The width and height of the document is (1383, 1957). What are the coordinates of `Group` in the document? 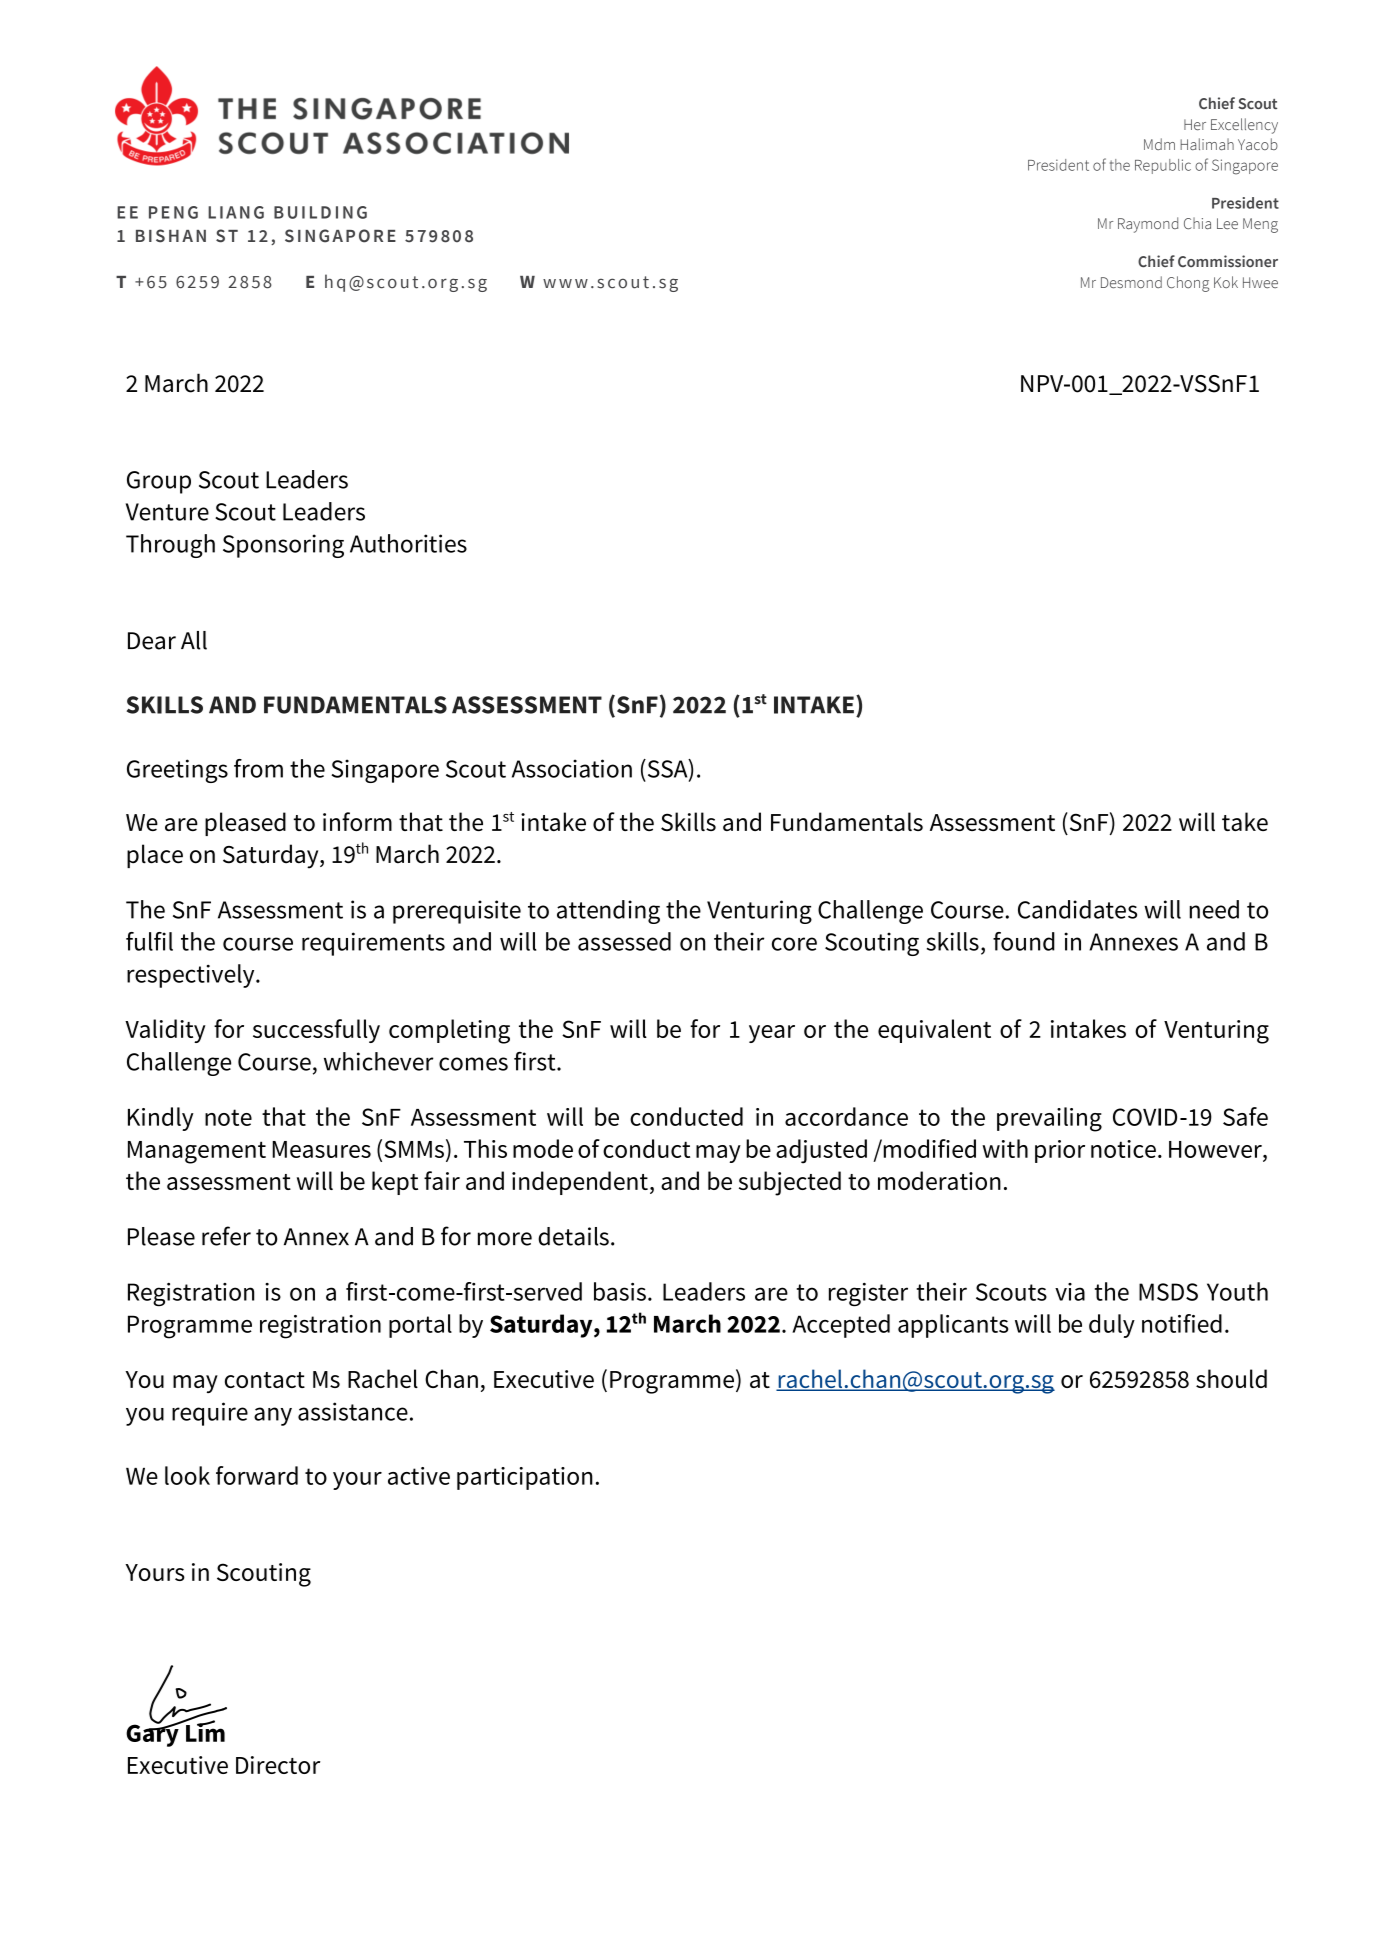 It's located at (159, 482).
